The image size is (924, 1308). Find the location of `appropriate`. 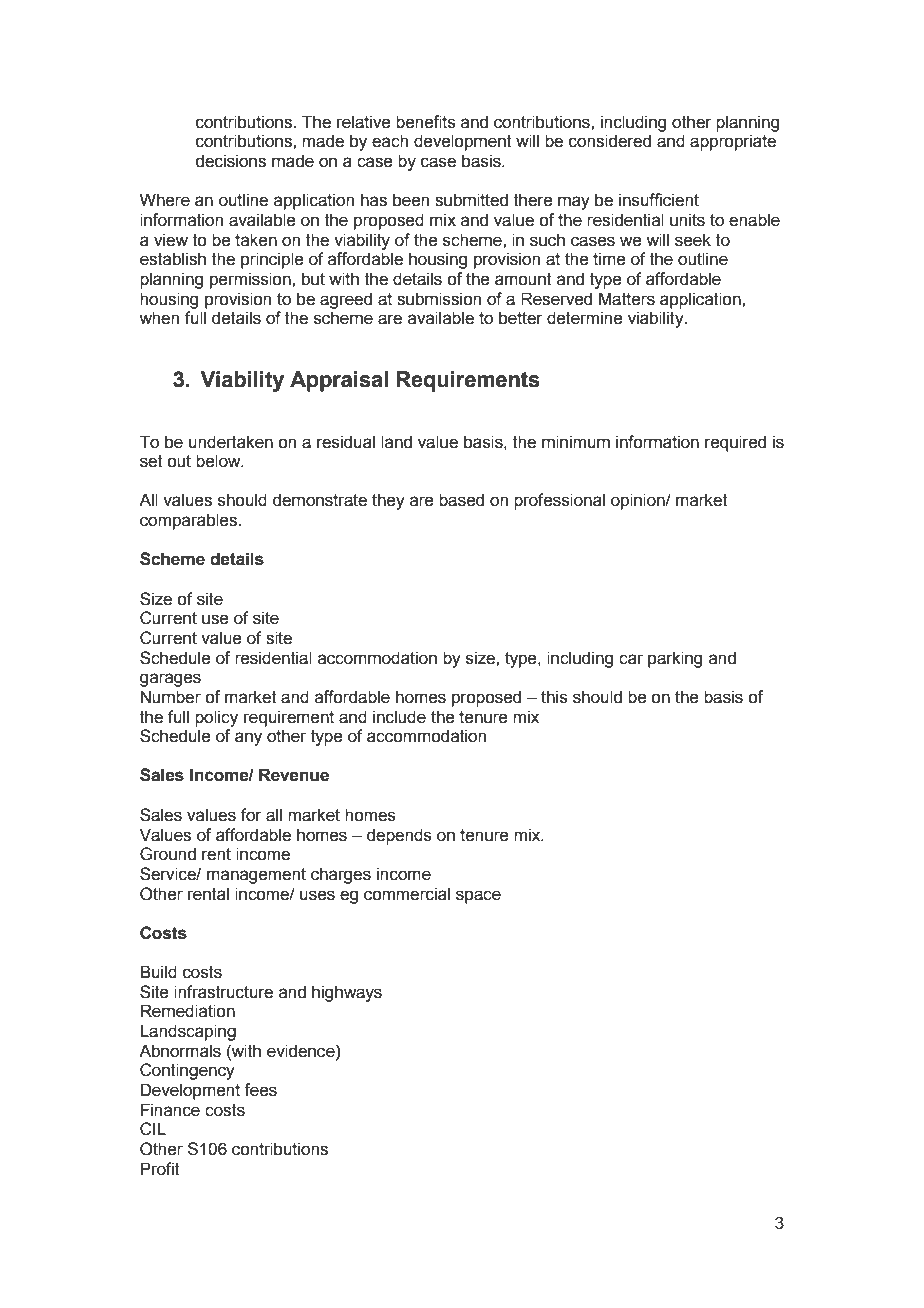

appropriate is located at coordinates (733, 142).
